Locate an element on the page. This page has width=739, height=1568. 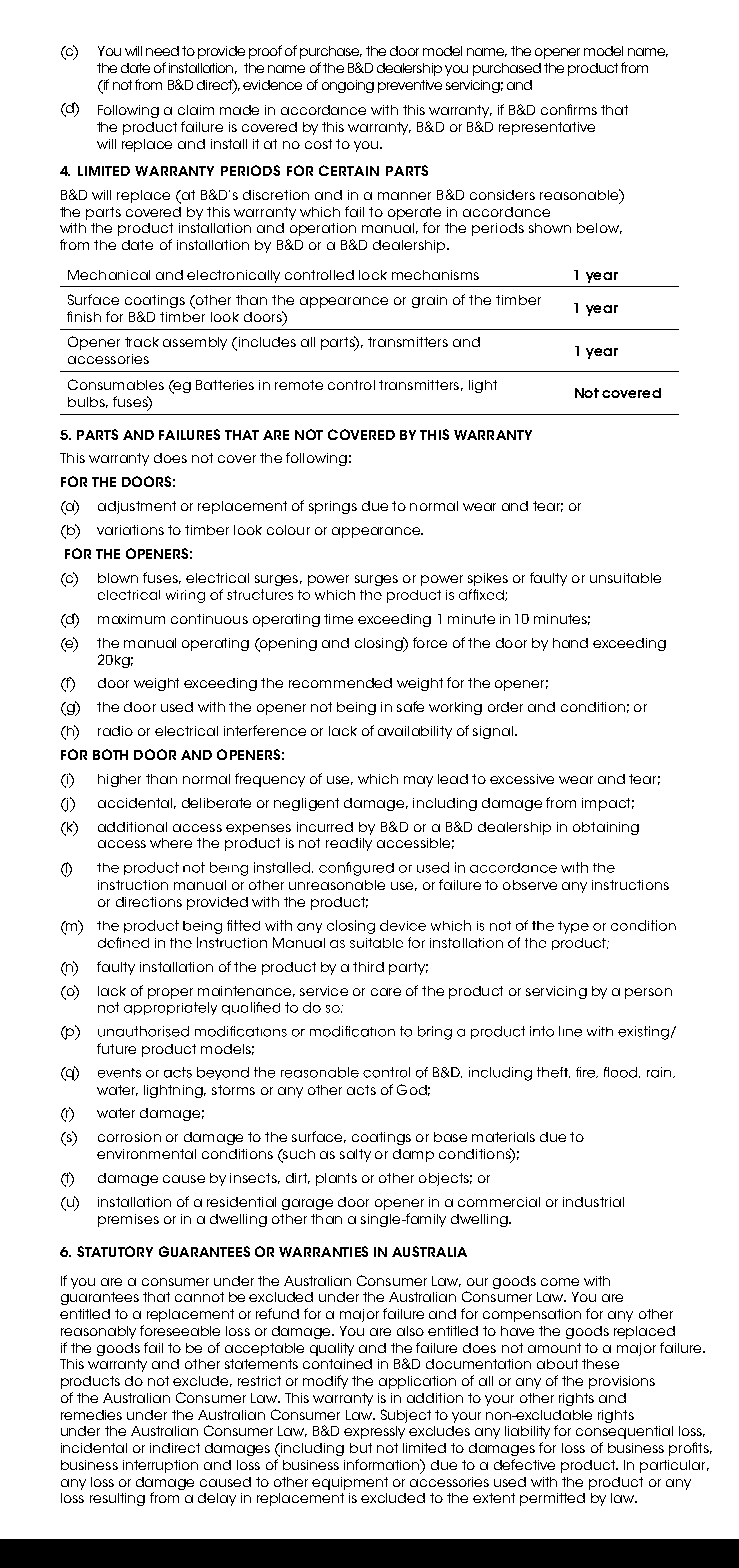
unsuitable is located at coordinates (625, 578).
